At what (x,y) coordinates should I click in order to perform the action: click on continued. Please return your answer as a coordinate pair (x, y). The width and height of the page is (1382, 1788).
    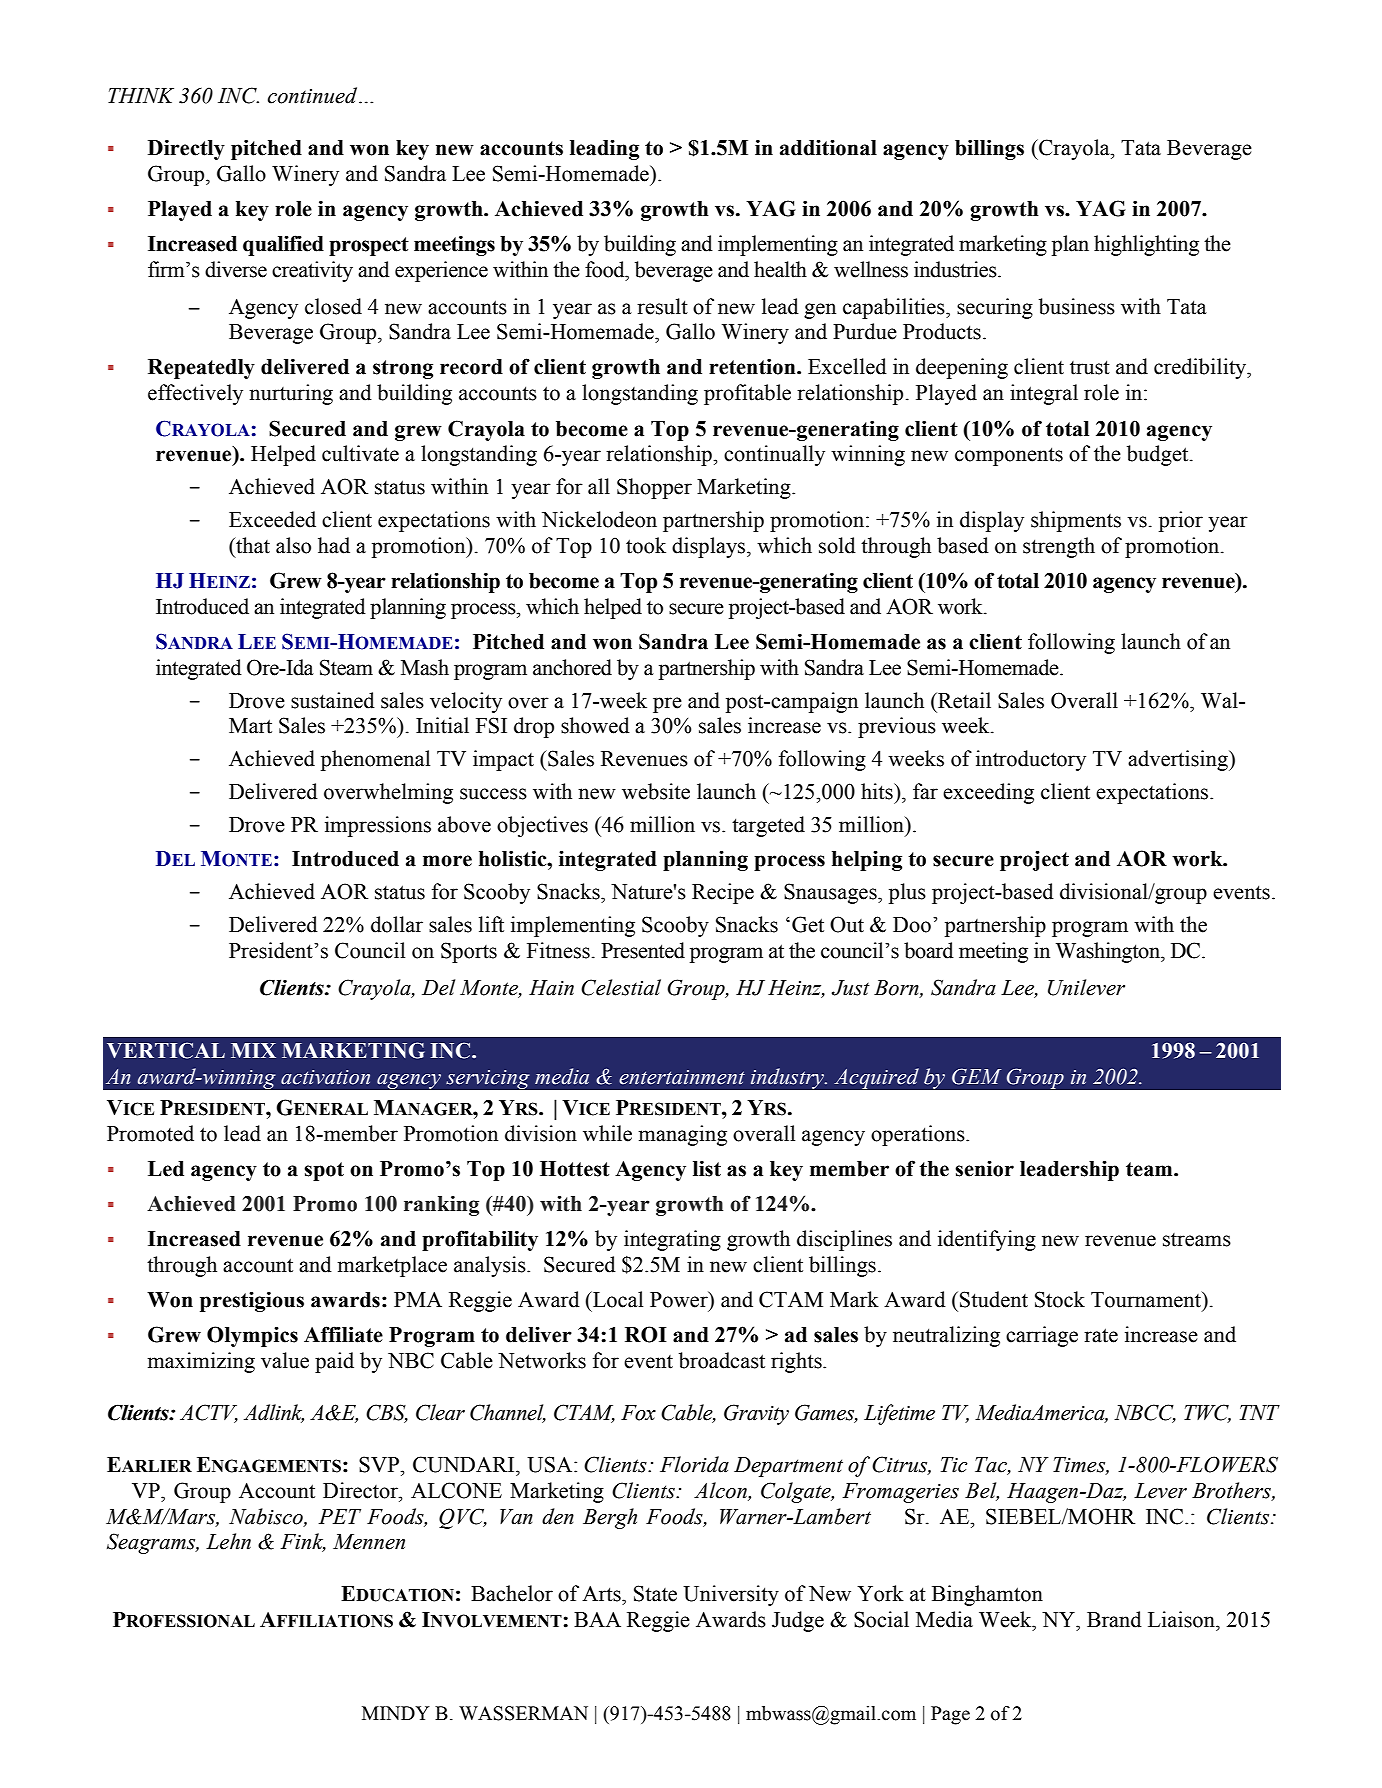
    Looking at the image, I should click on (314, 95).
